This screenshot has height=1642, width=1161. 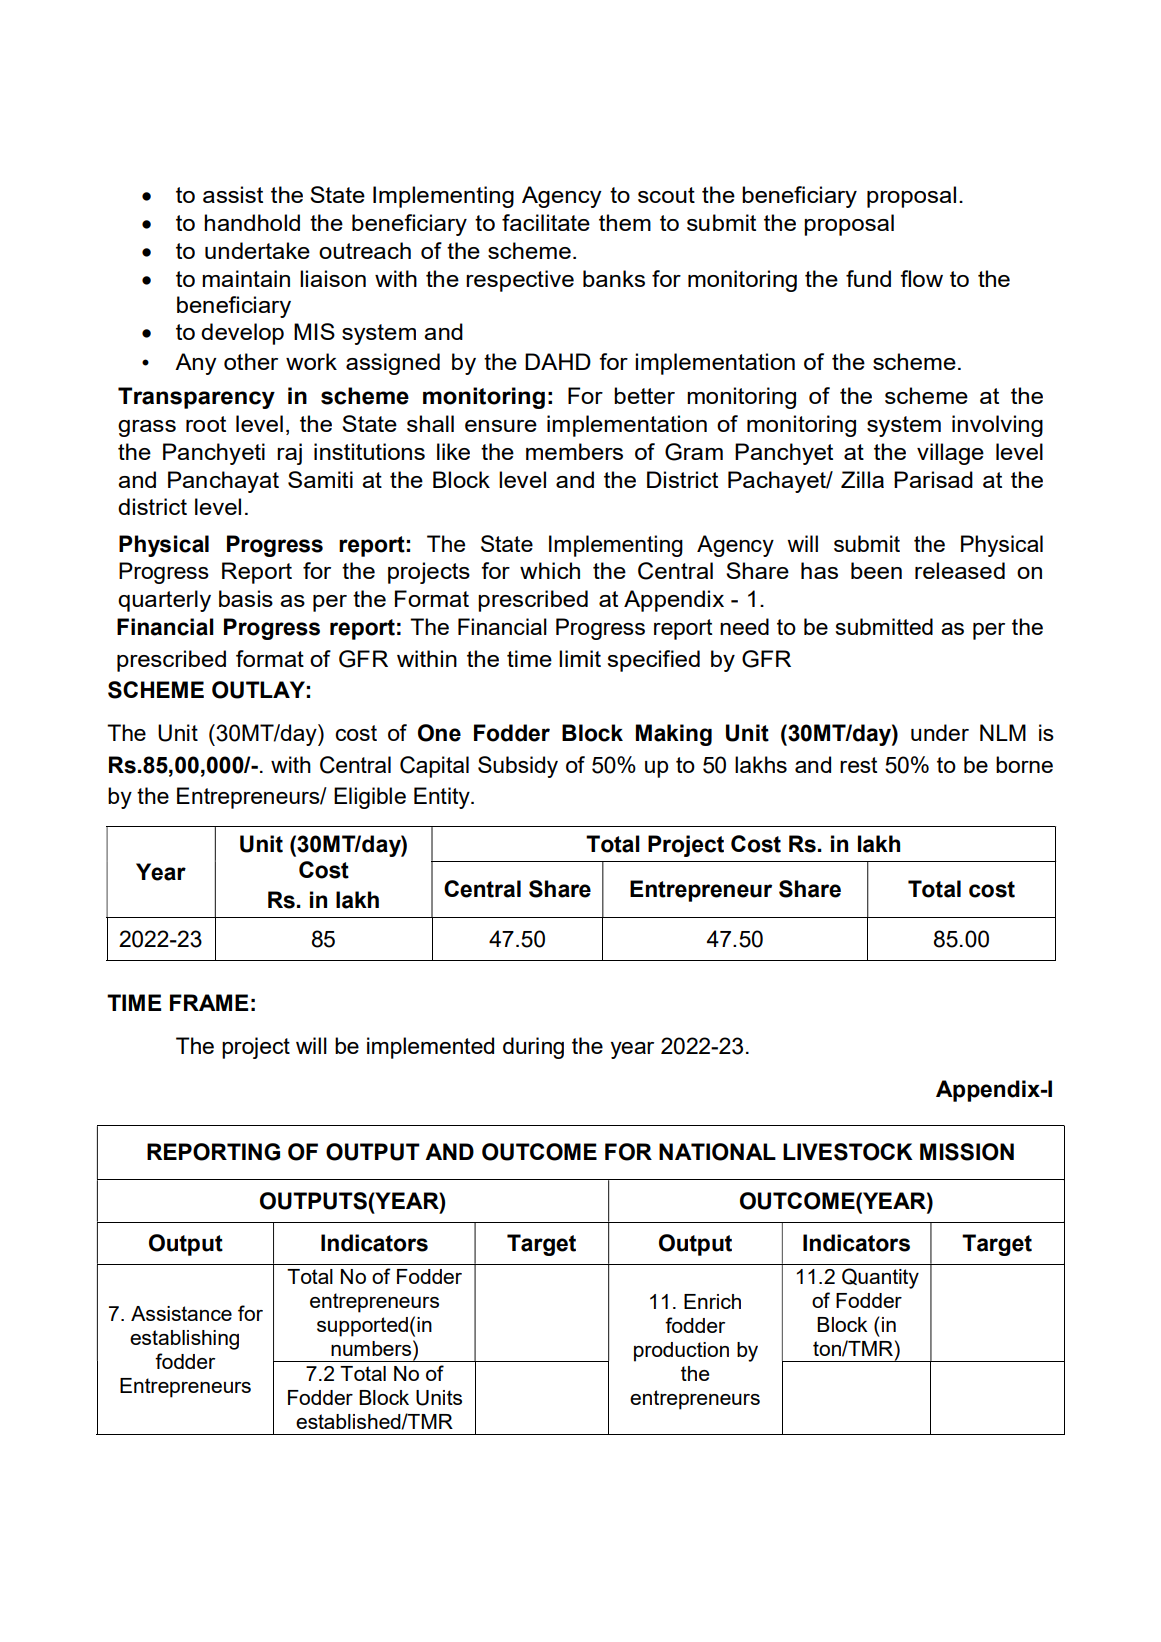 What do you see at coordinates (880, 1278) in the screenshot?
I see `Quantity` at bounding box center [880, 1278].
